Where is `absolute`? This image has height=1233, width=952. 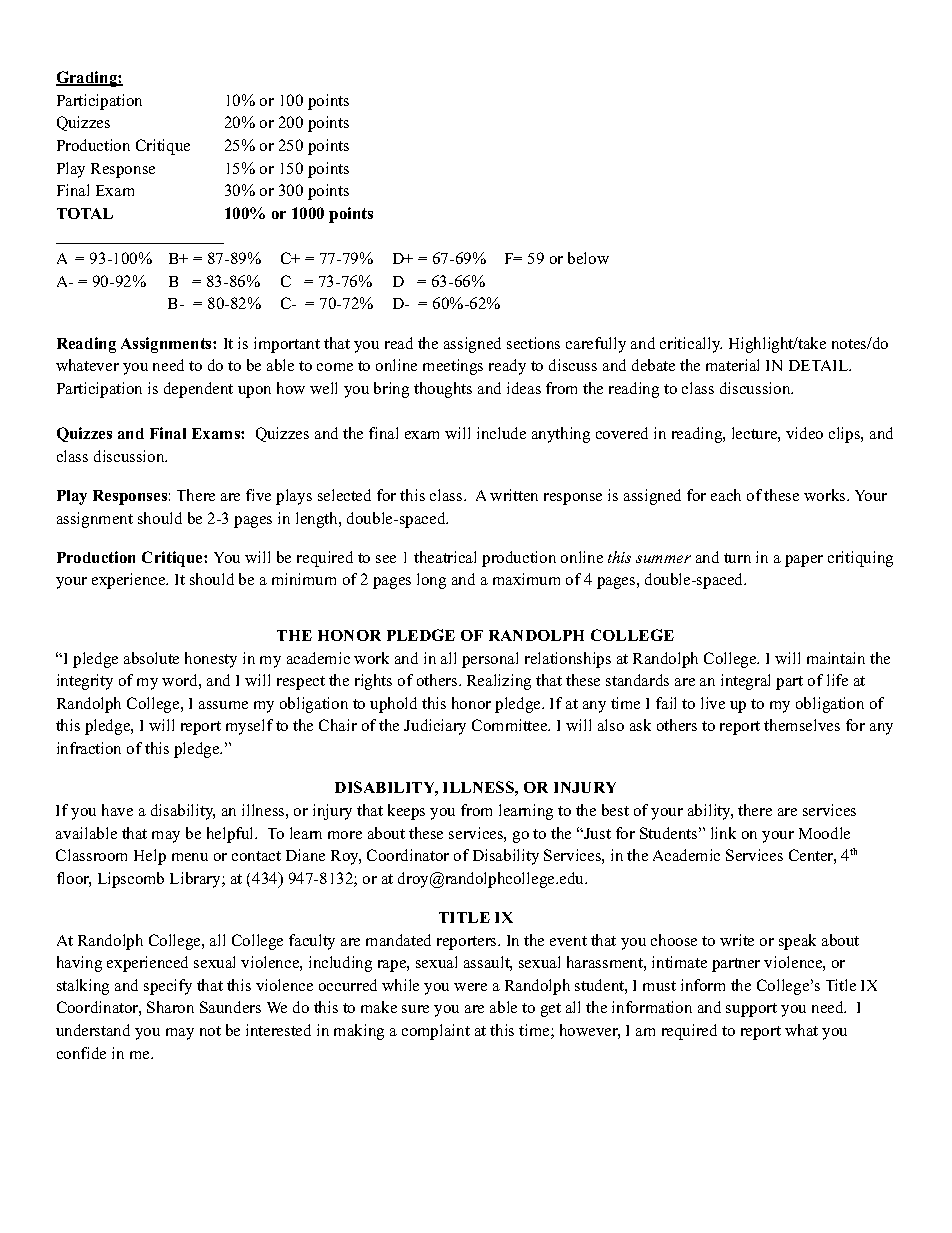 absolute is located at coordinates (151, 658).
